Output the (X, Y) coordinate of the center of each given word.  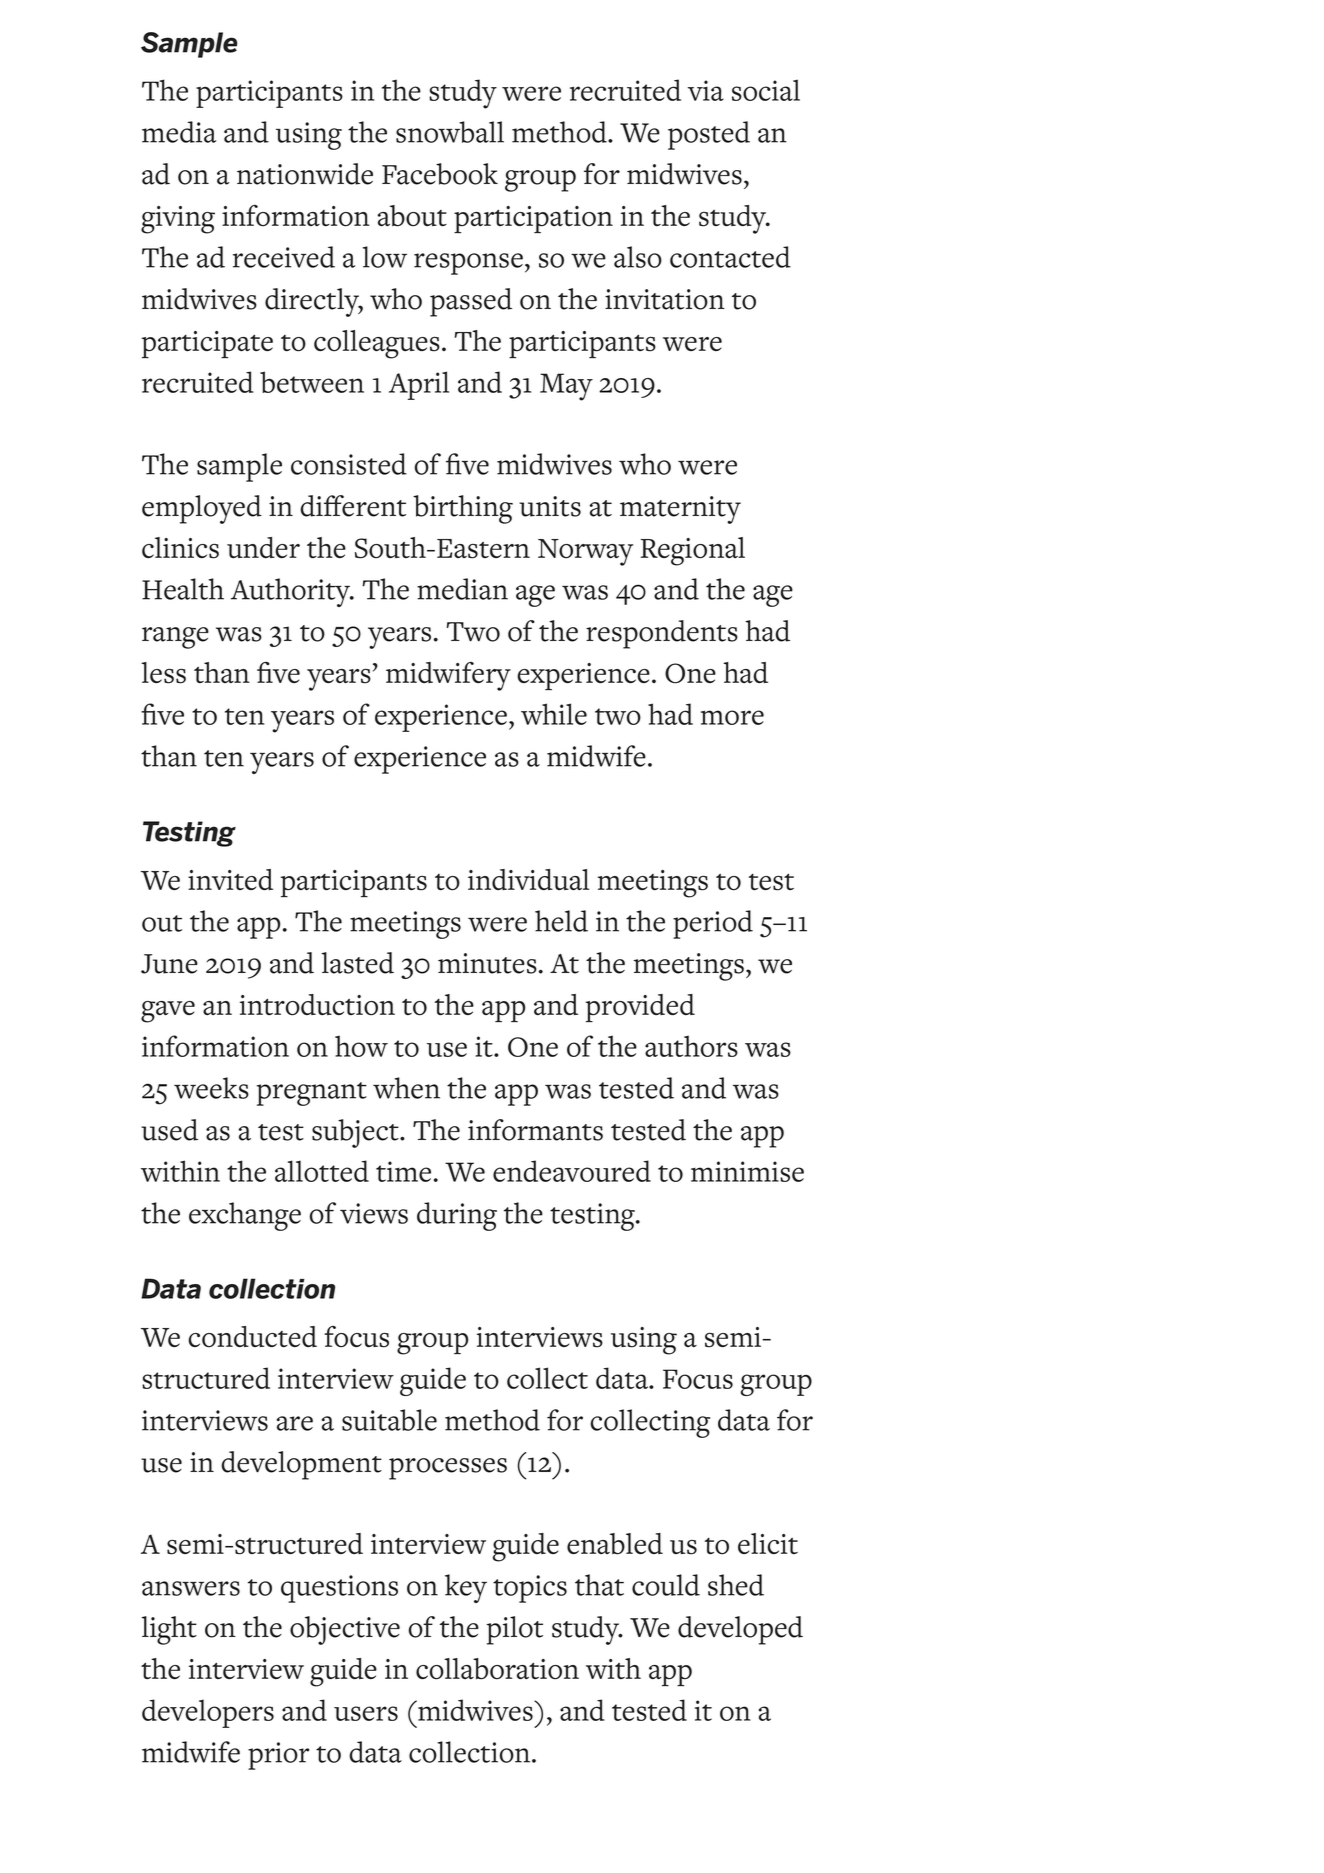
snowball (450, 132)
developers (208, 1713)
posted (709, 135)
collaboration (497, 1669)
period (713, 924)
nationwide (305, 174)
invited (230, 879)
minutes (487, 963)
